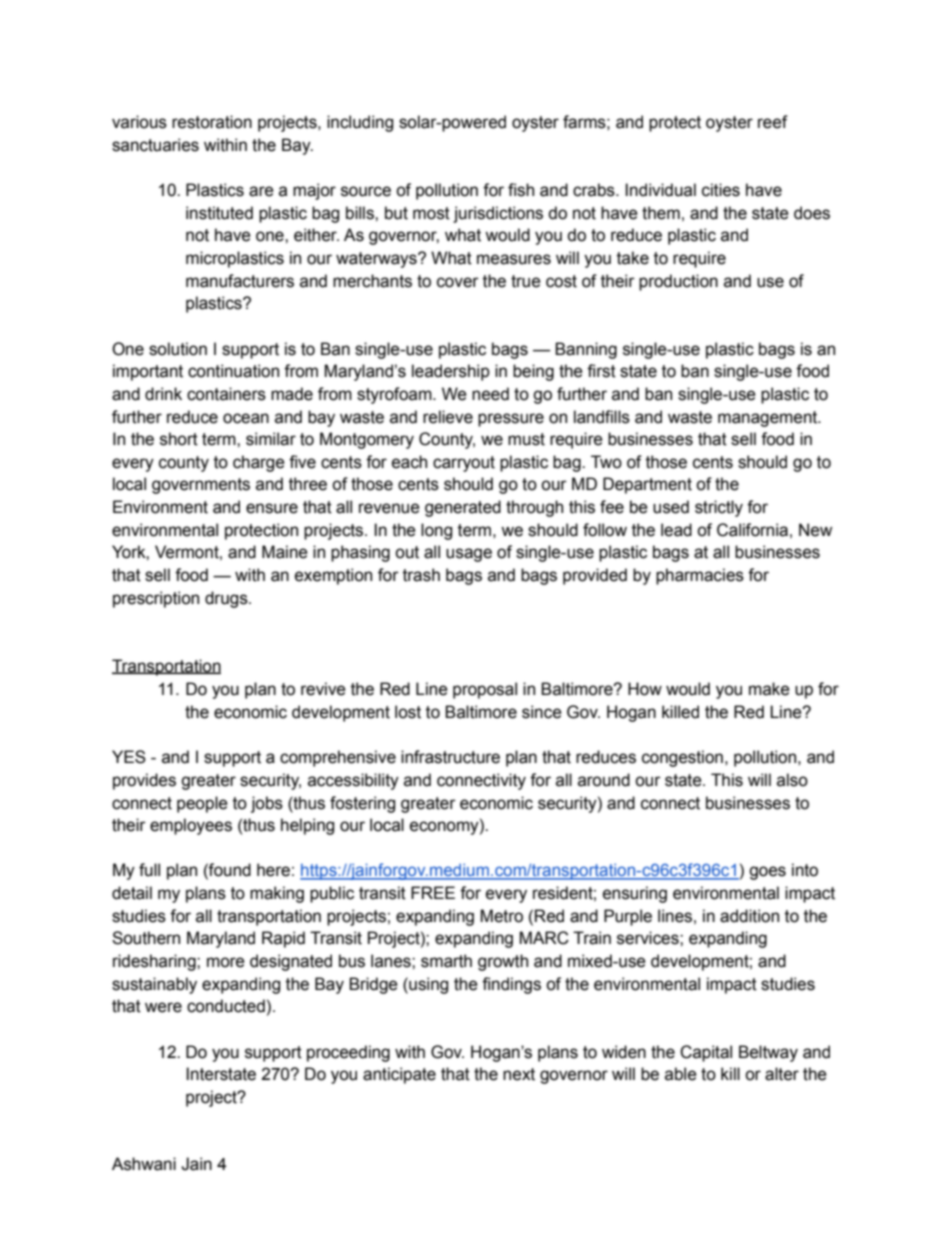 The image size is (952, 1233). I want to click on management, so click(769, 419).
